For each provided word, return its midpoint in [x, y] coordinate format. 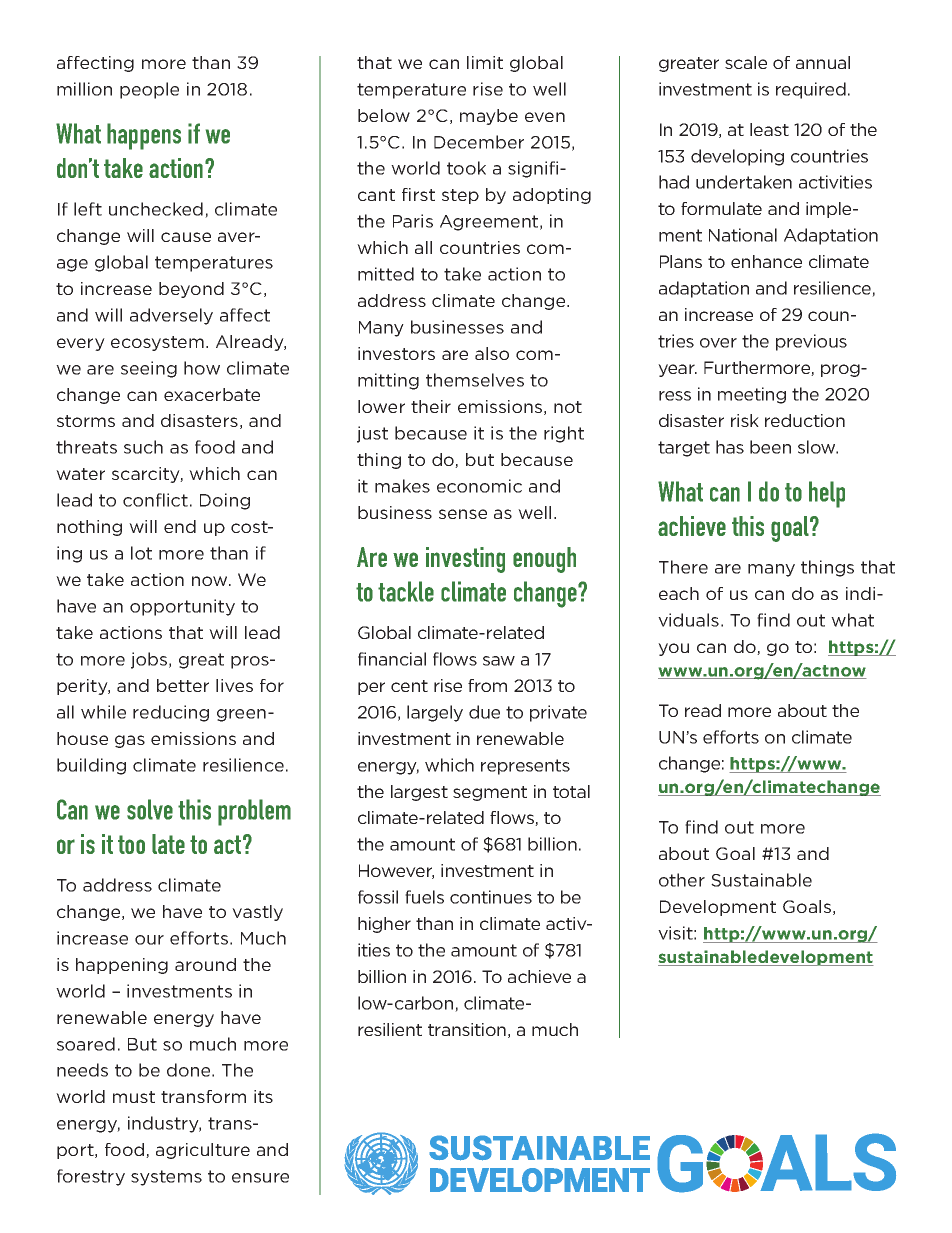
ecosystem [157, 343]
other [682, 880]
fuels [424, 897]
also [492, 353]
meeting [752, 395]
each [679, 593]
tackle [406, 591]
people [149, 90]
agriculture [203, 1151]
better [183, 685]
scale [746, 62]
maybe [489, 117]
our [149, 940]
